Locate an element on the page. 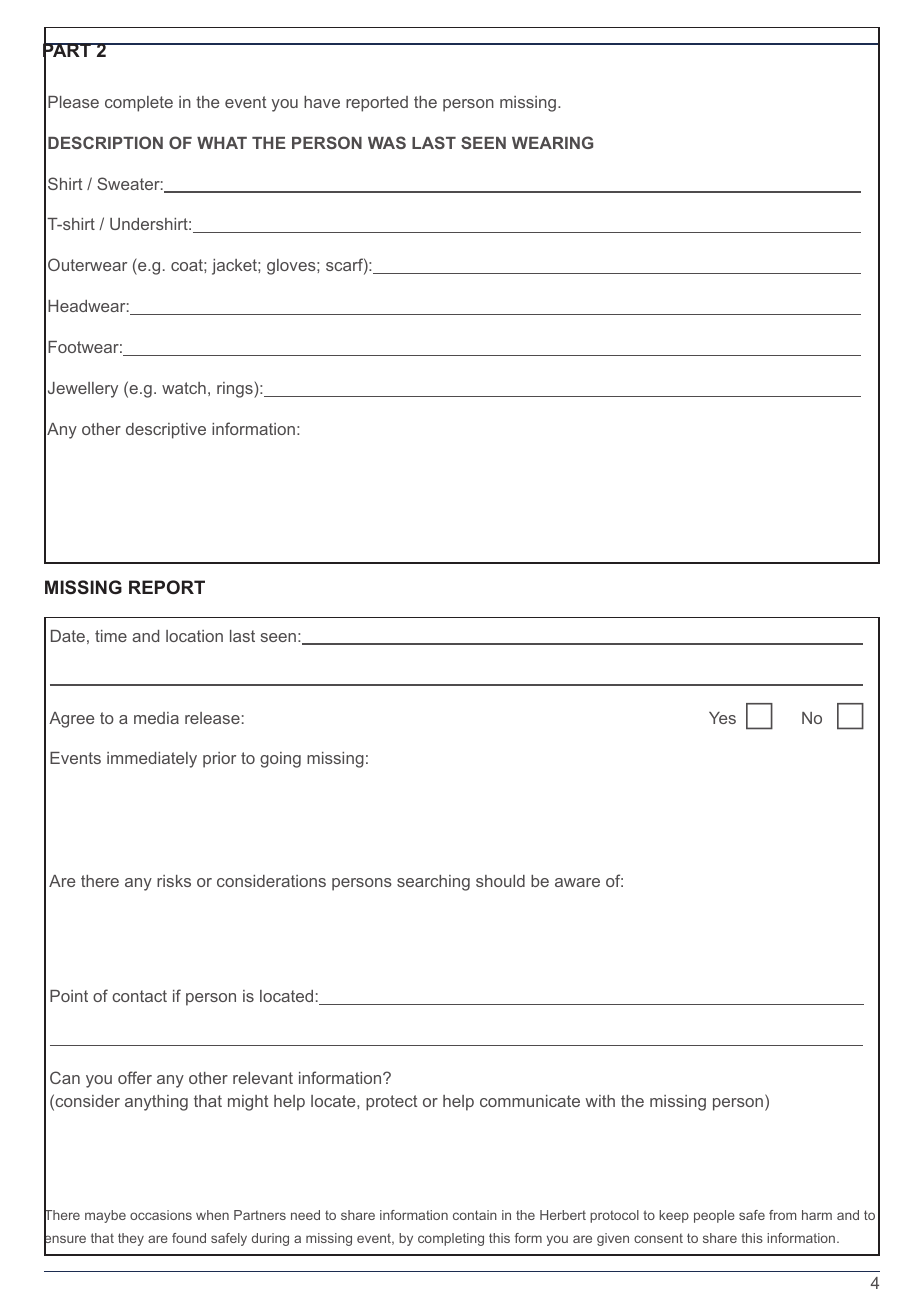 The image size is (924, 1308). searching is located at coordinates (433, 883).
